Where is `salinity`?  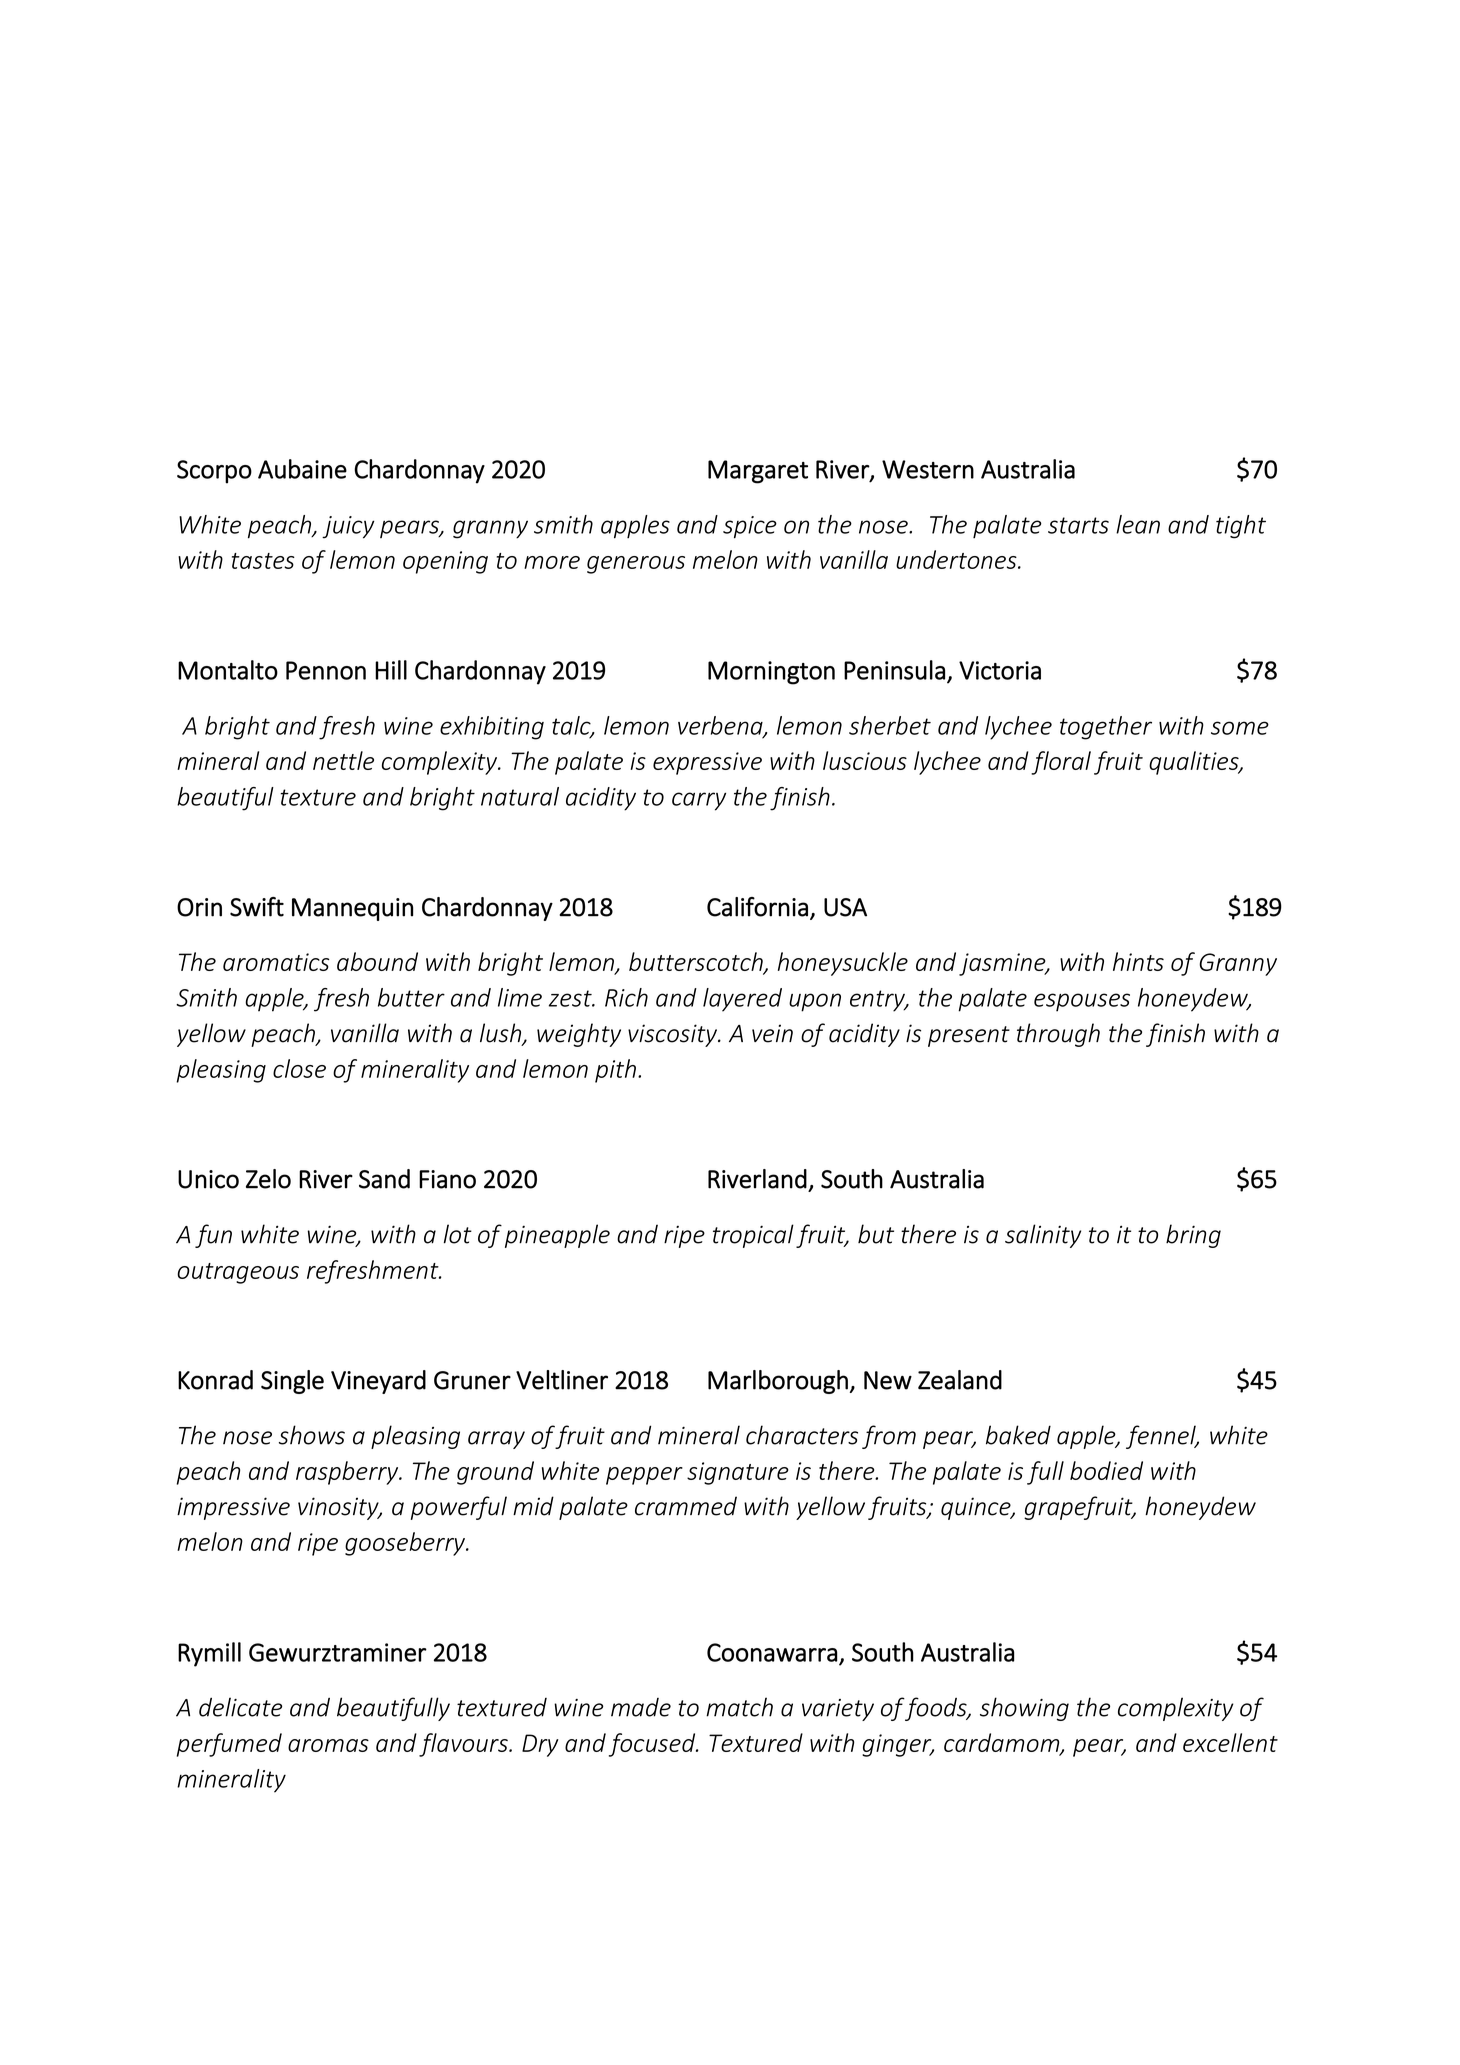
salinity is located at coordinates (1043, 1236).
